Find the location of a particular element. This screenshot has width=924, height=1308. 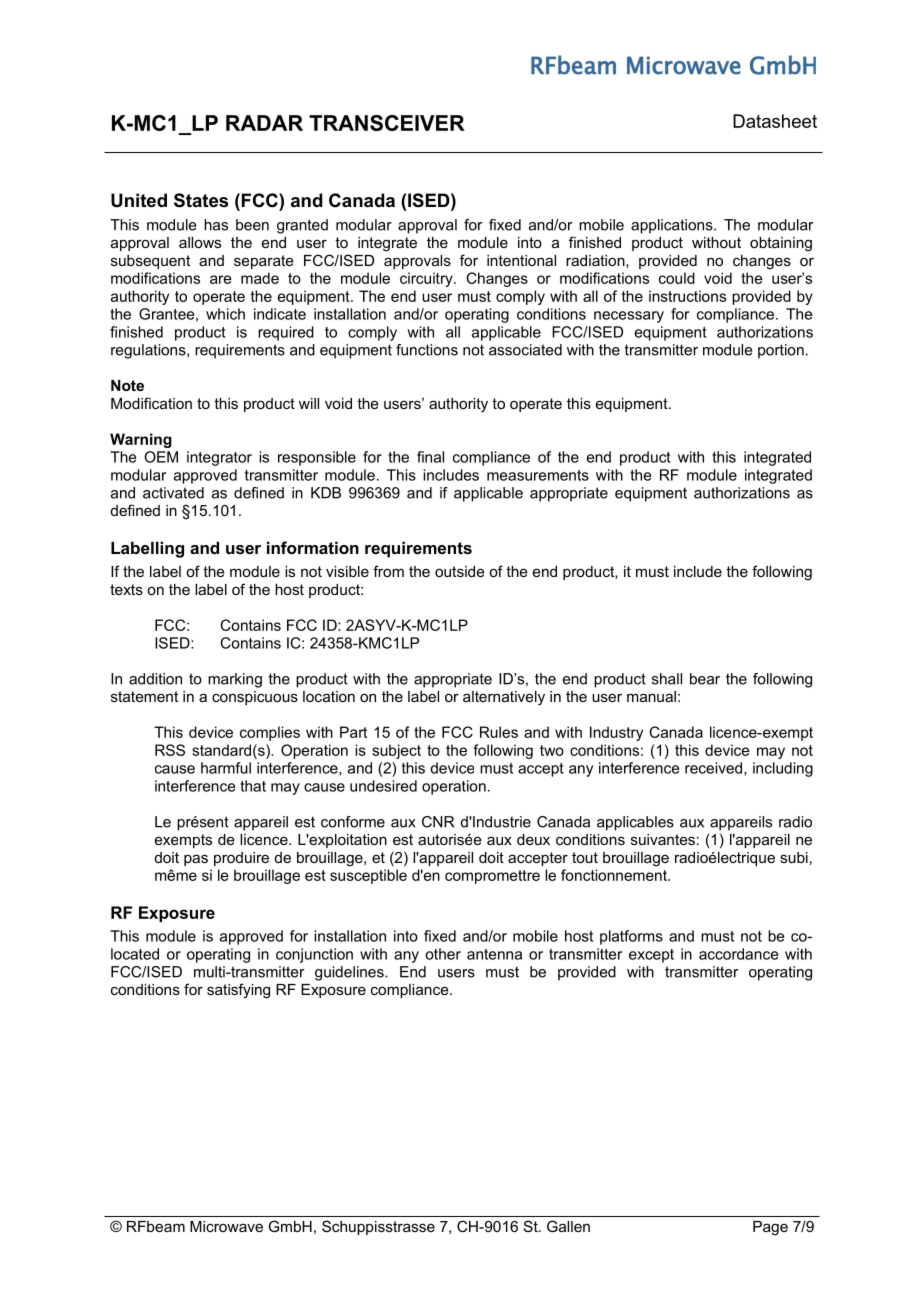

TRANSCEIVER is located at coordinates (387, 123).
